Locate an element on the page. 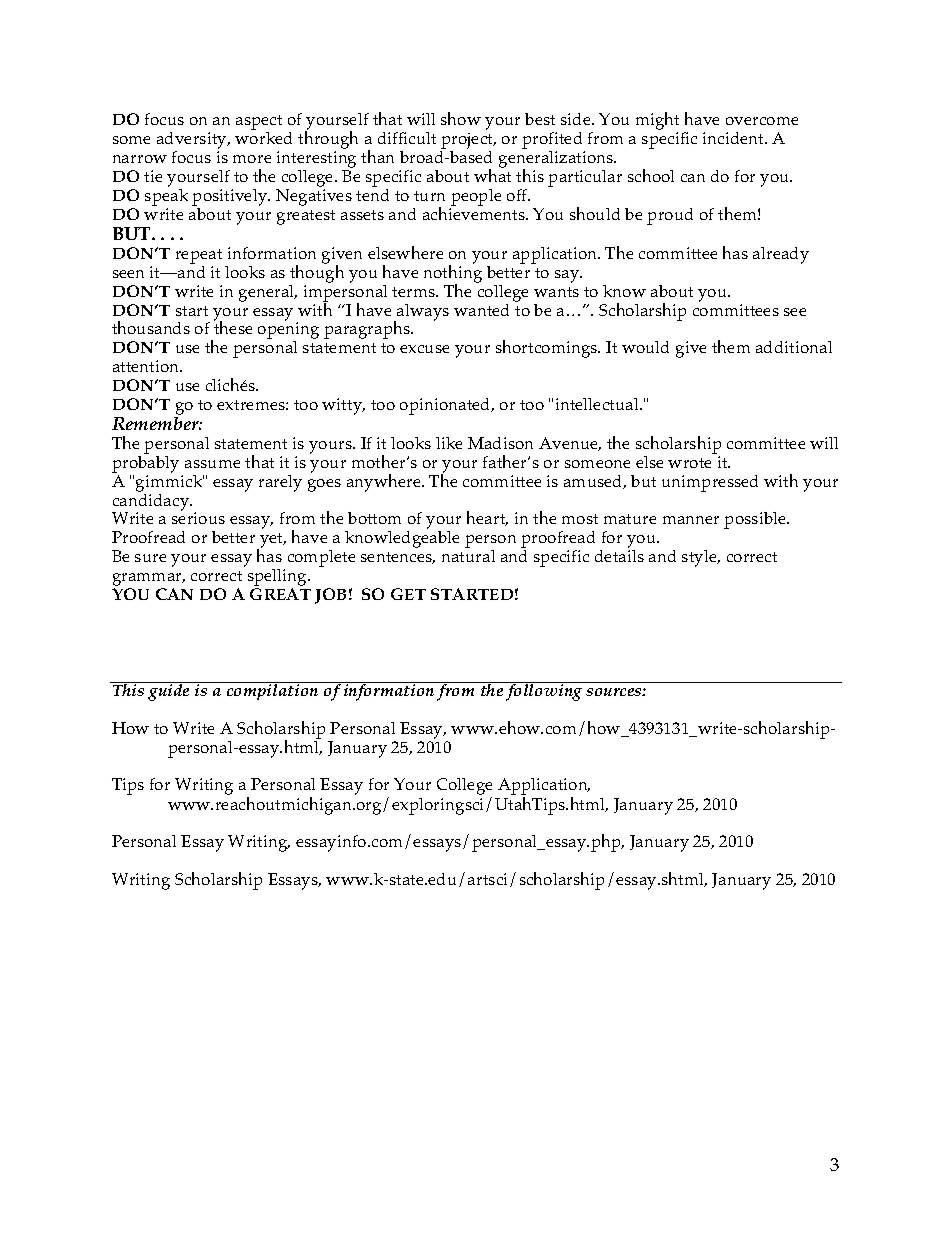 Image resolution: width=952 pixels, height=1233 pixels. project is located at coordinates (468, 142).
